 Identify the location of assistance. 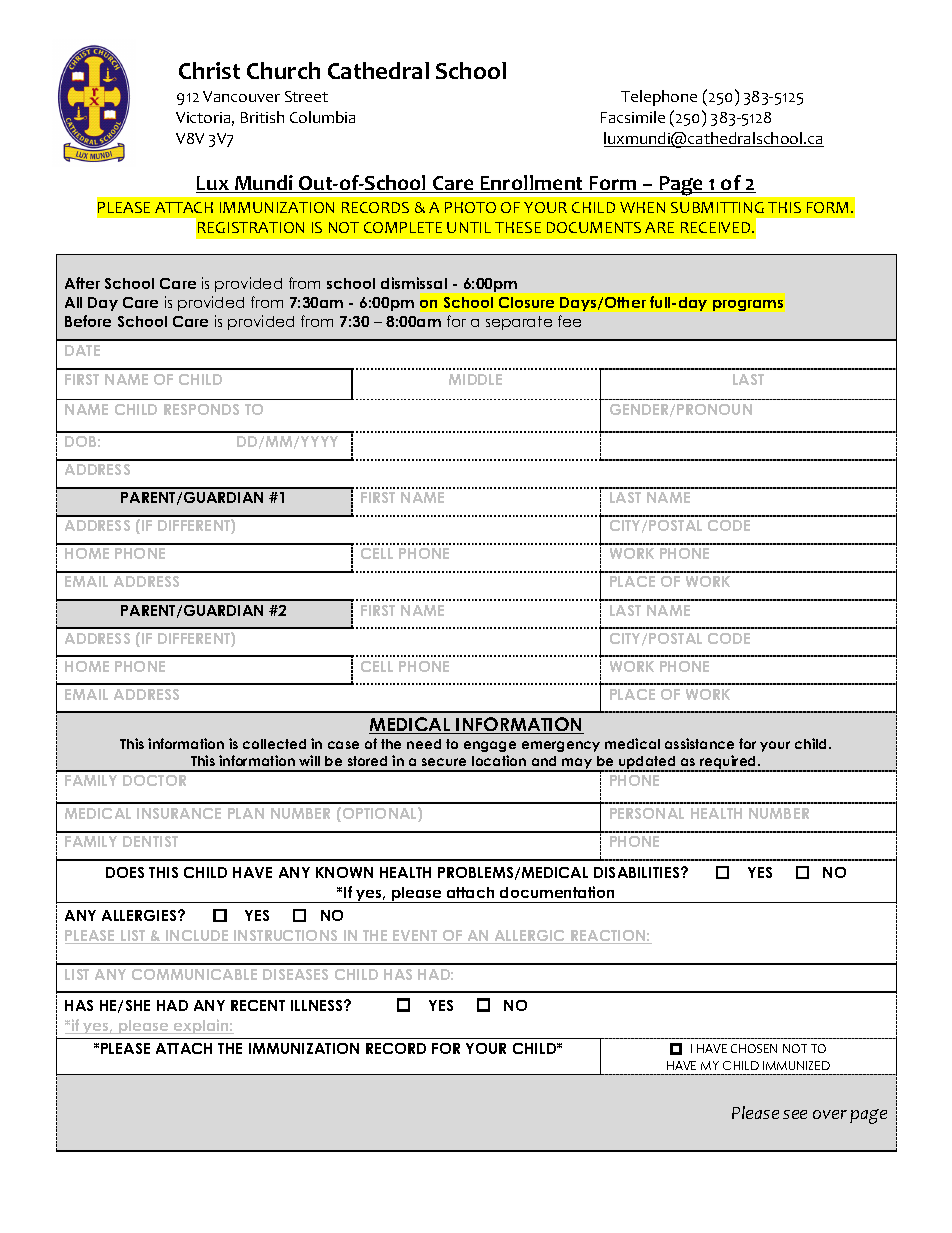
(699, 743).
